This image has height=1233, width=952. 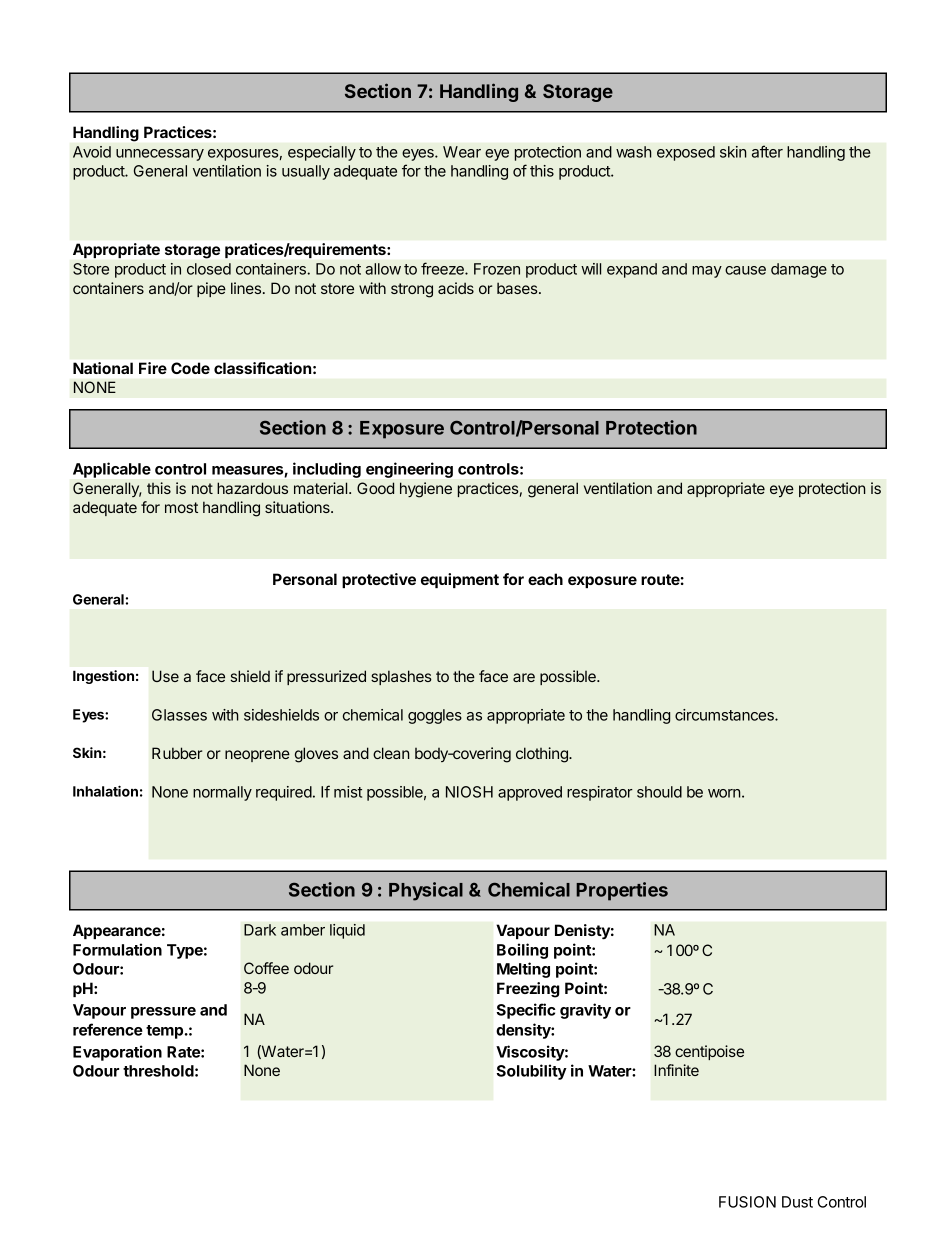 What do you see at coordinates (686, 153) in the image?
I see `exposed` at bounding box center [686, 153].
